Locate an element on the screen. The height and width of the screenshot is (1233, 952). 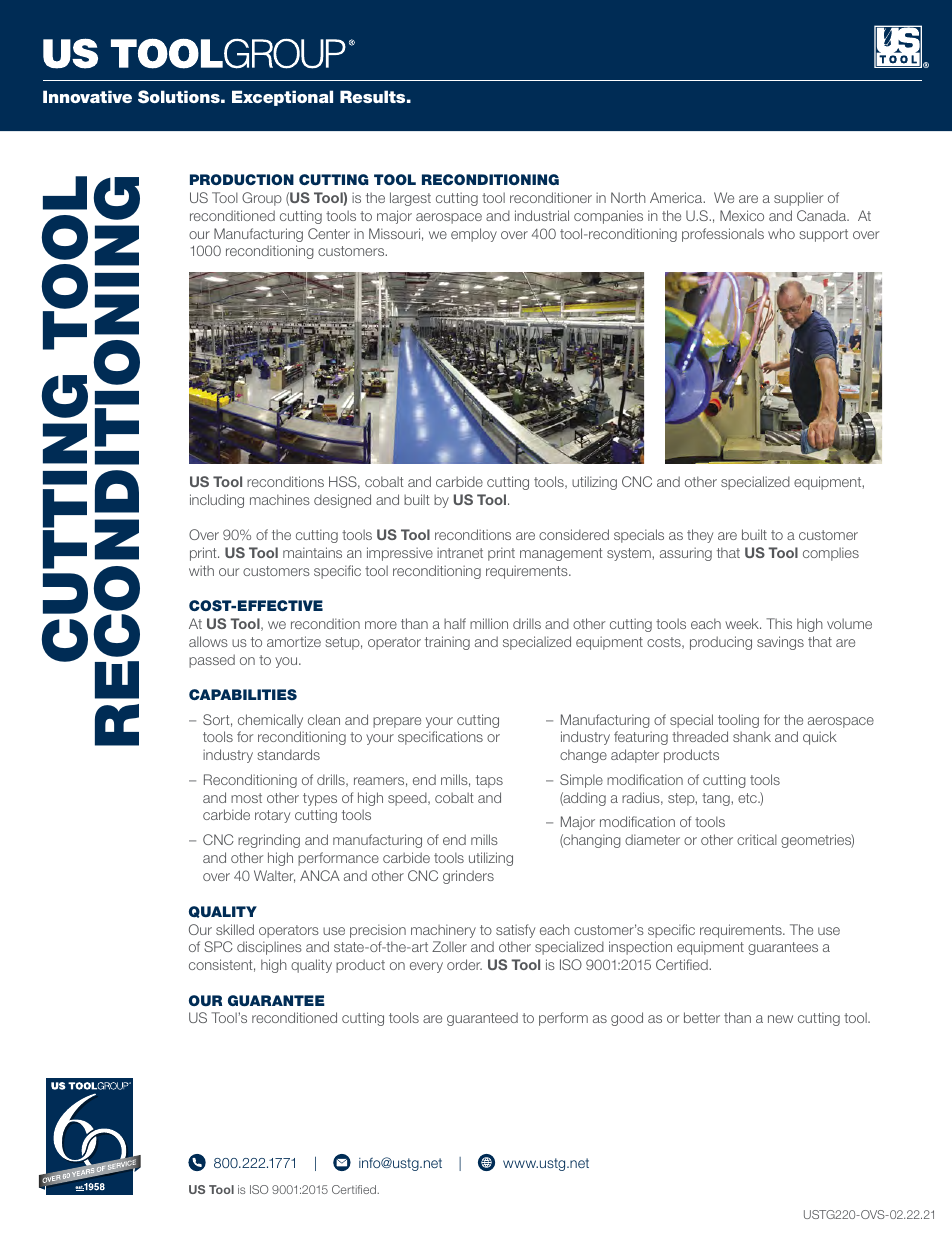
order is located at coordinates (464, 964).
